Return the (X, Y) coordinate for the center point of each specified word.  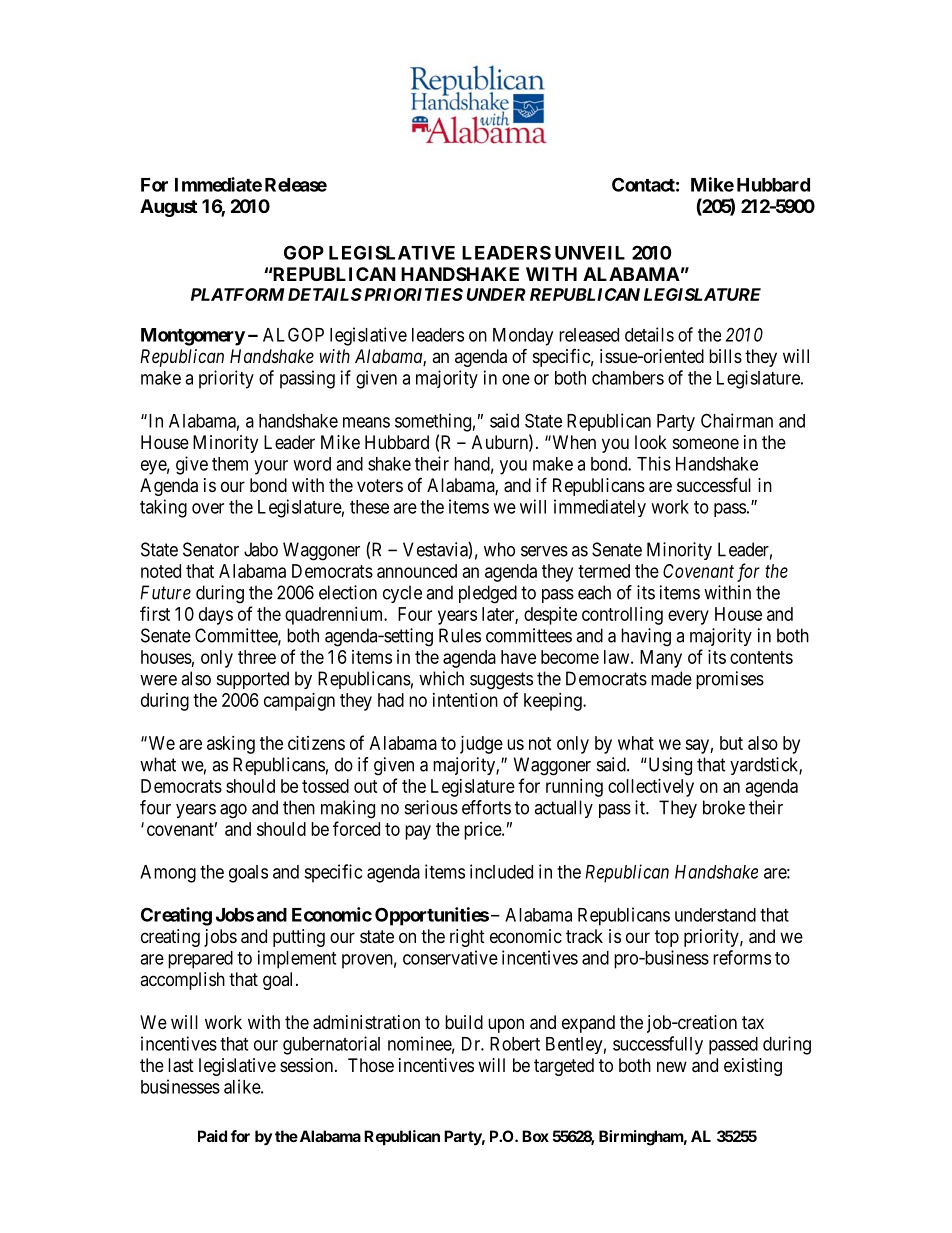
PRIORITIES (412, 294)
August (168, 208)
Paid (212, 1136)
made (671, 678)
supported (253, 680)
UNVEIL (590, 253)
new (672, 1066)
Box (535, 1136)
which (441, 678)
